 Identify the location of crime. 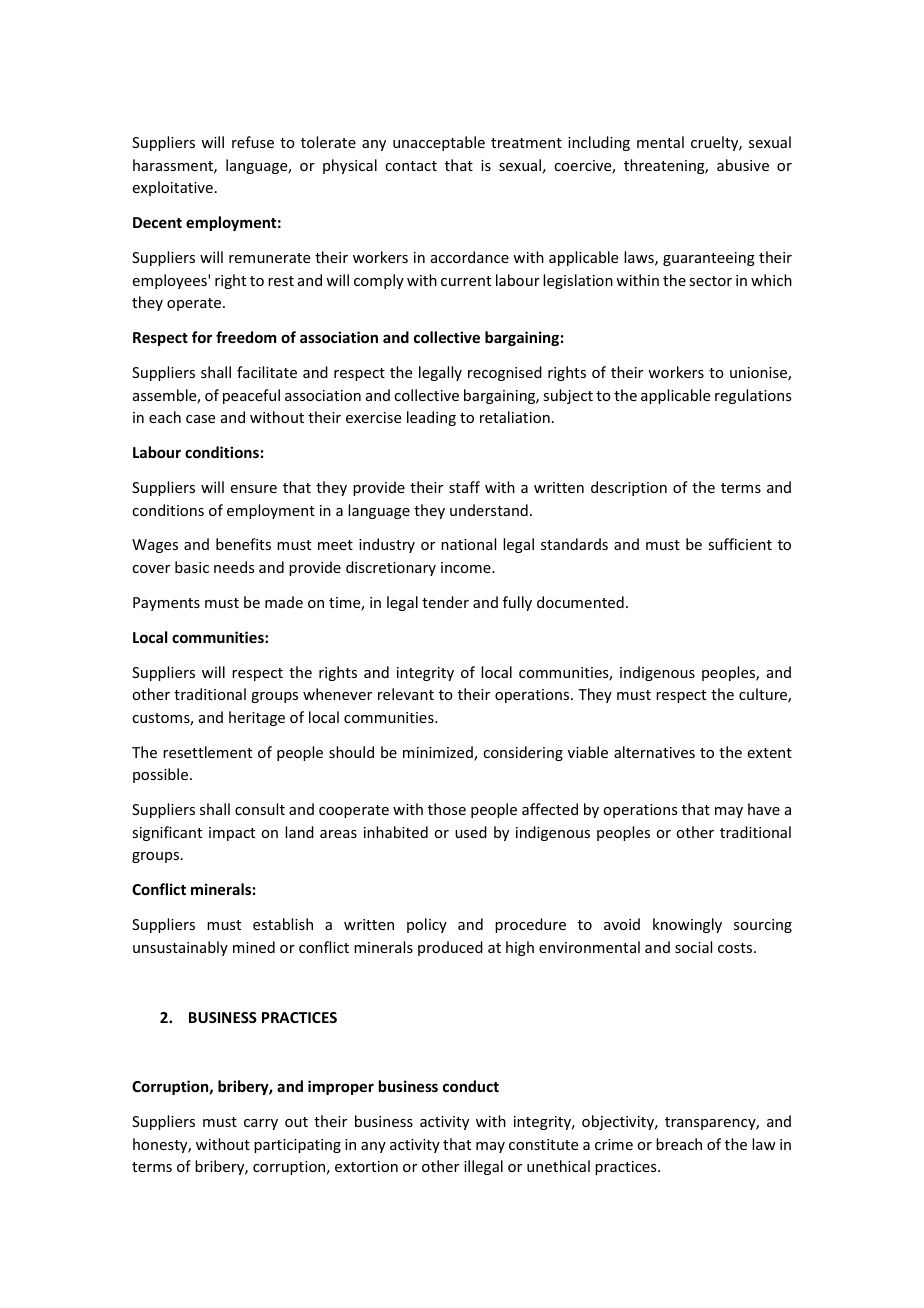
(614, 1144).
